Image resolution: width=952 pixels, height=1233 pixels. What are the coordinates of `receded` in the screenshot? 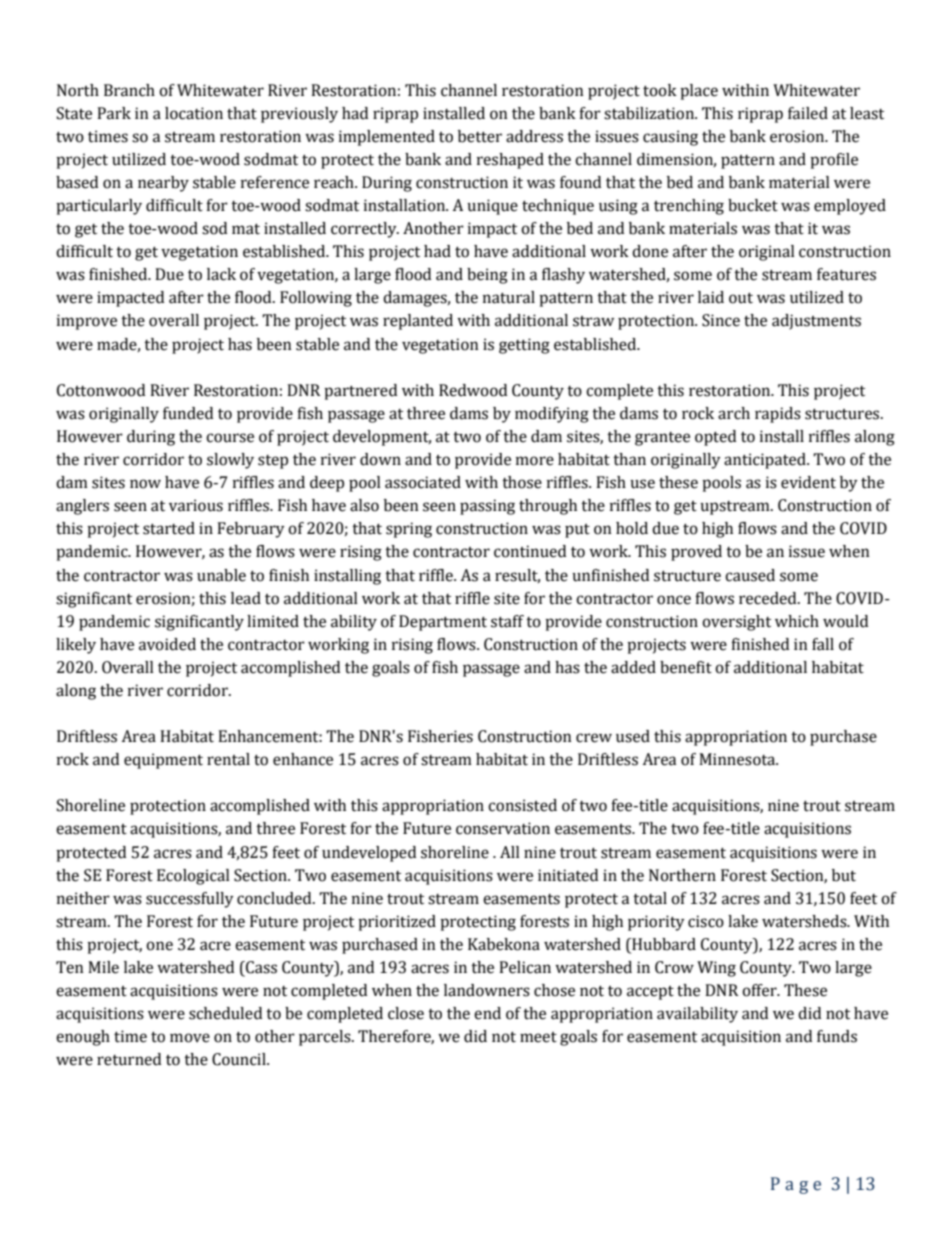 It's located at (769, 598).
